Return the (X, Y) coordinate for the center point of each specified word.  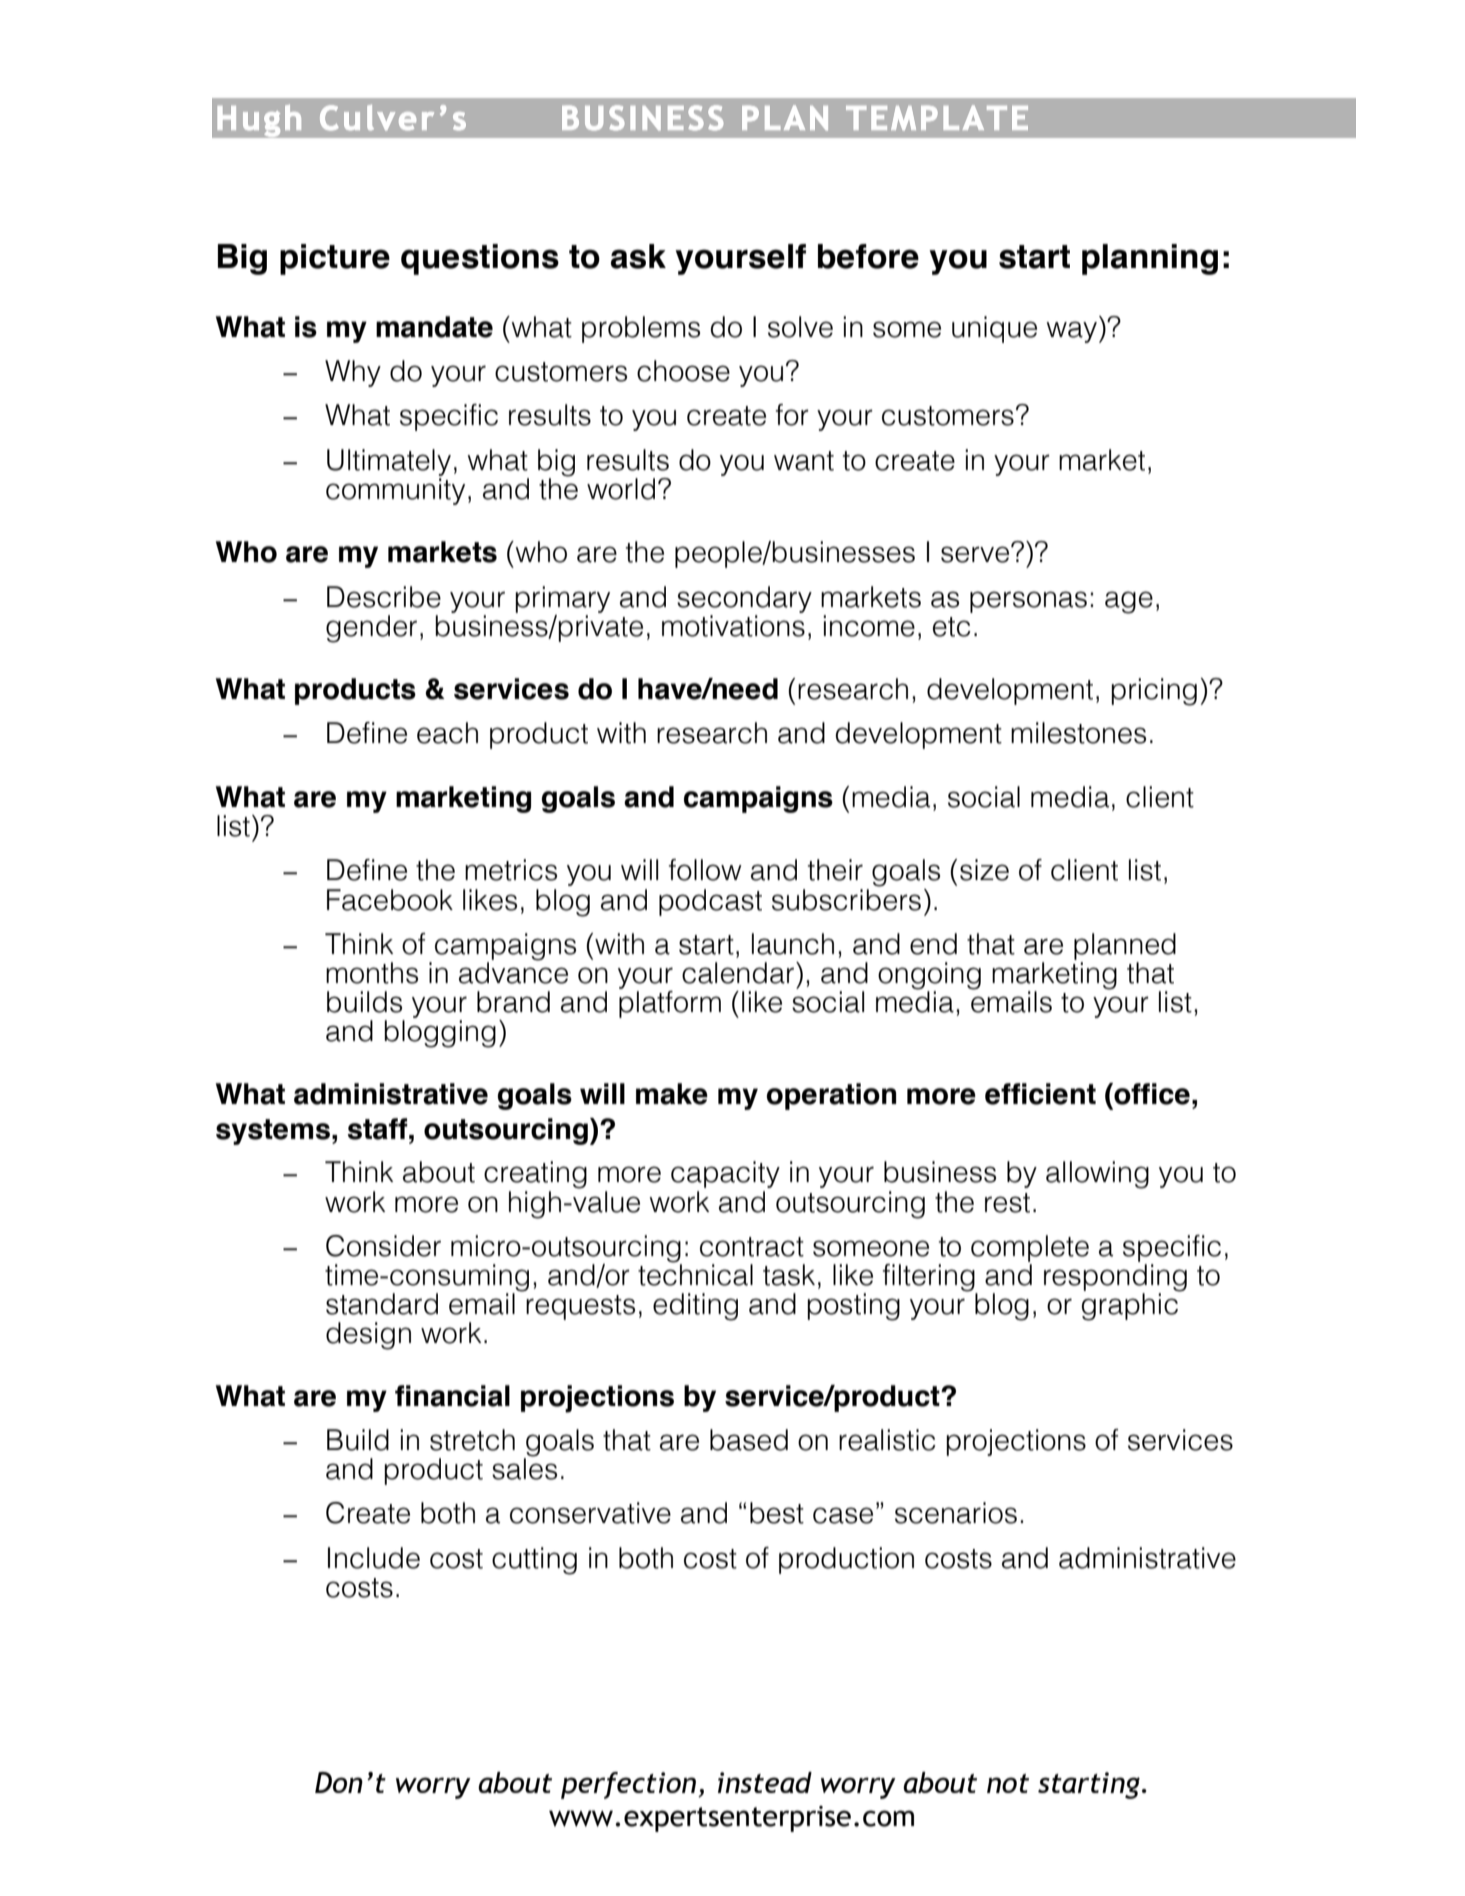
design (368, 1336)
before (868, 256)
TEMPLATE (937, 118)
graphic (1131, 1306)
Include (374, 1558)
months (372, 973)
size (984, 870)
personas (1028, 602)
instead (765, 1782)
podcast (710, 902)
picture (335, 259)
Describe (384, 597)
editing (695, 1307)
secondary (744, 599)
